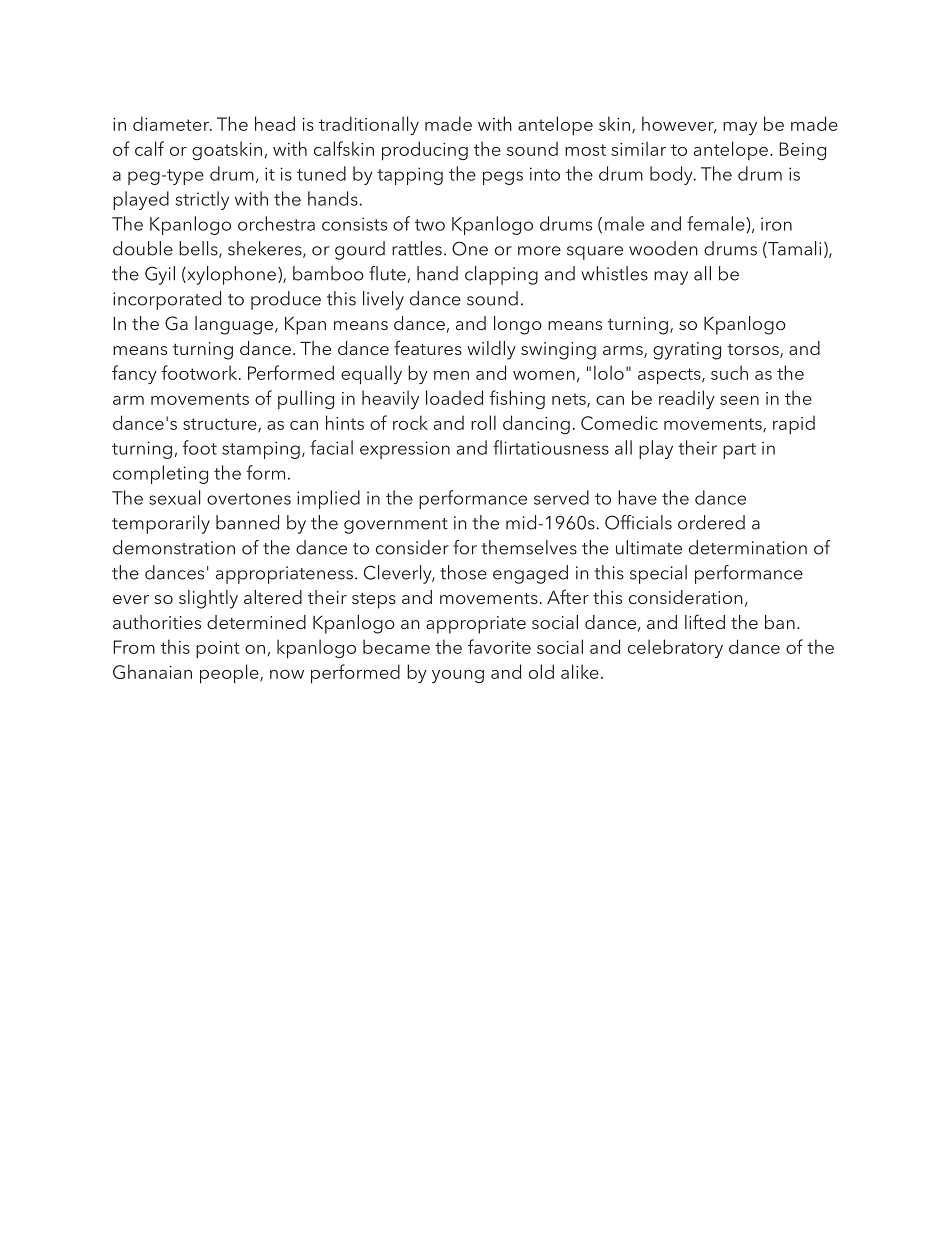  Describe the element at coordinates (218, 649) in the screenshot. I see `point` at that location.
